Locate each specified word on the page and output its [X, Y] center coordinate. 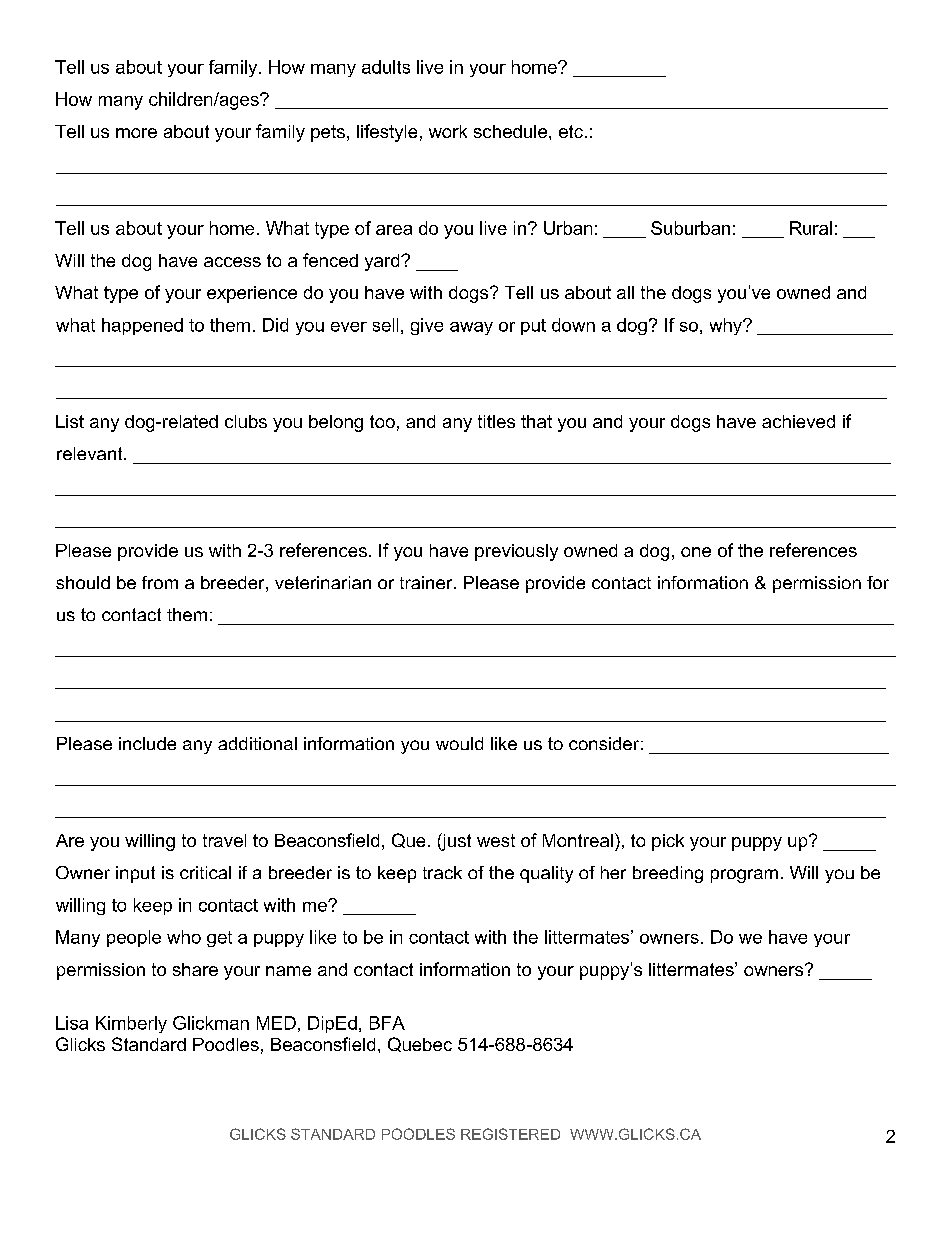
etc [571, 131]
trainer [427, 582]
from [160, 582]
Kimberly [131, 1024]
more [136, 133]
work [448, 131]
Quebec [420, 1044]
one [696, 552]
